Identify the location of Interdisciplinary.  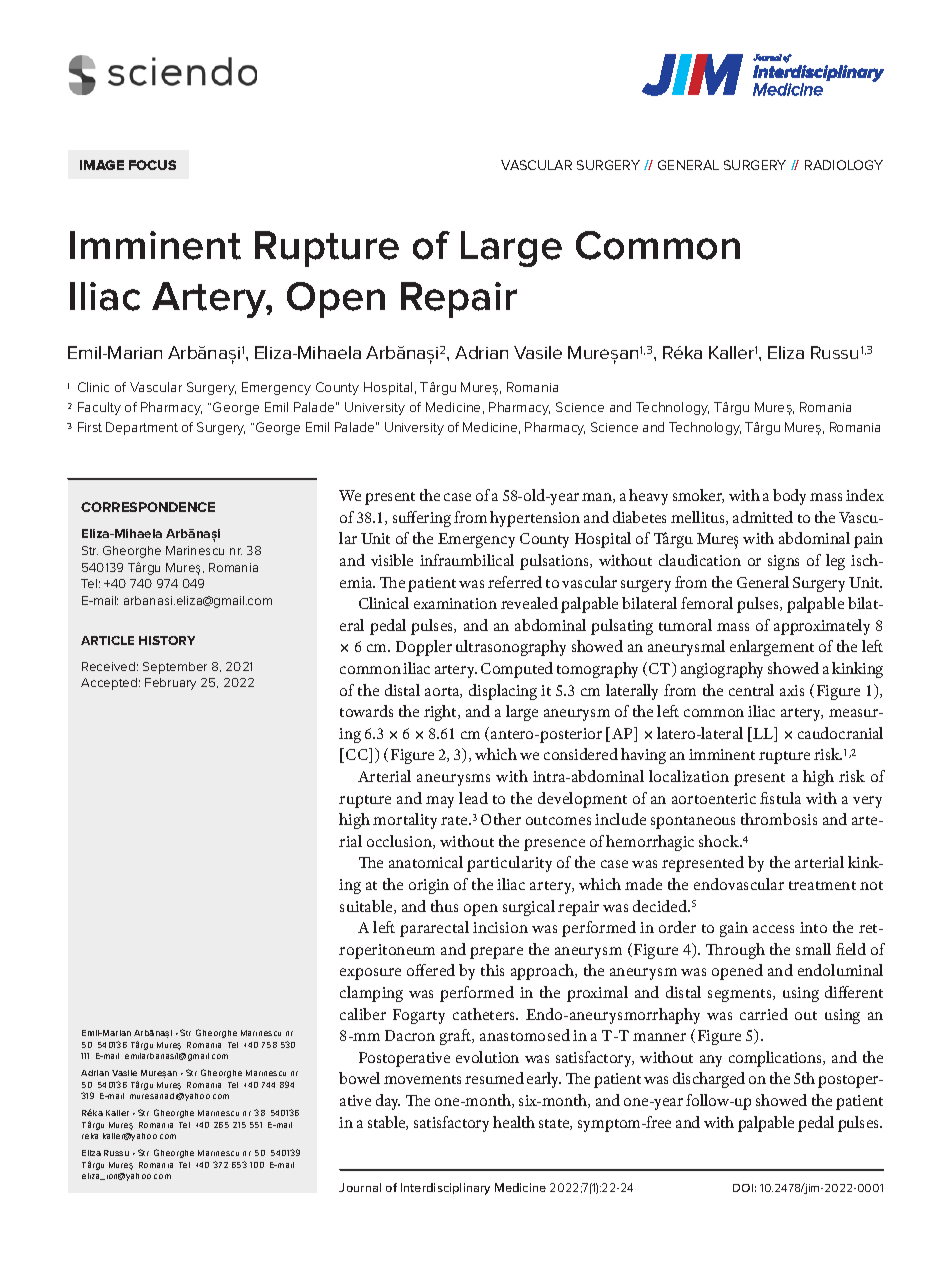
(445, 1189).
